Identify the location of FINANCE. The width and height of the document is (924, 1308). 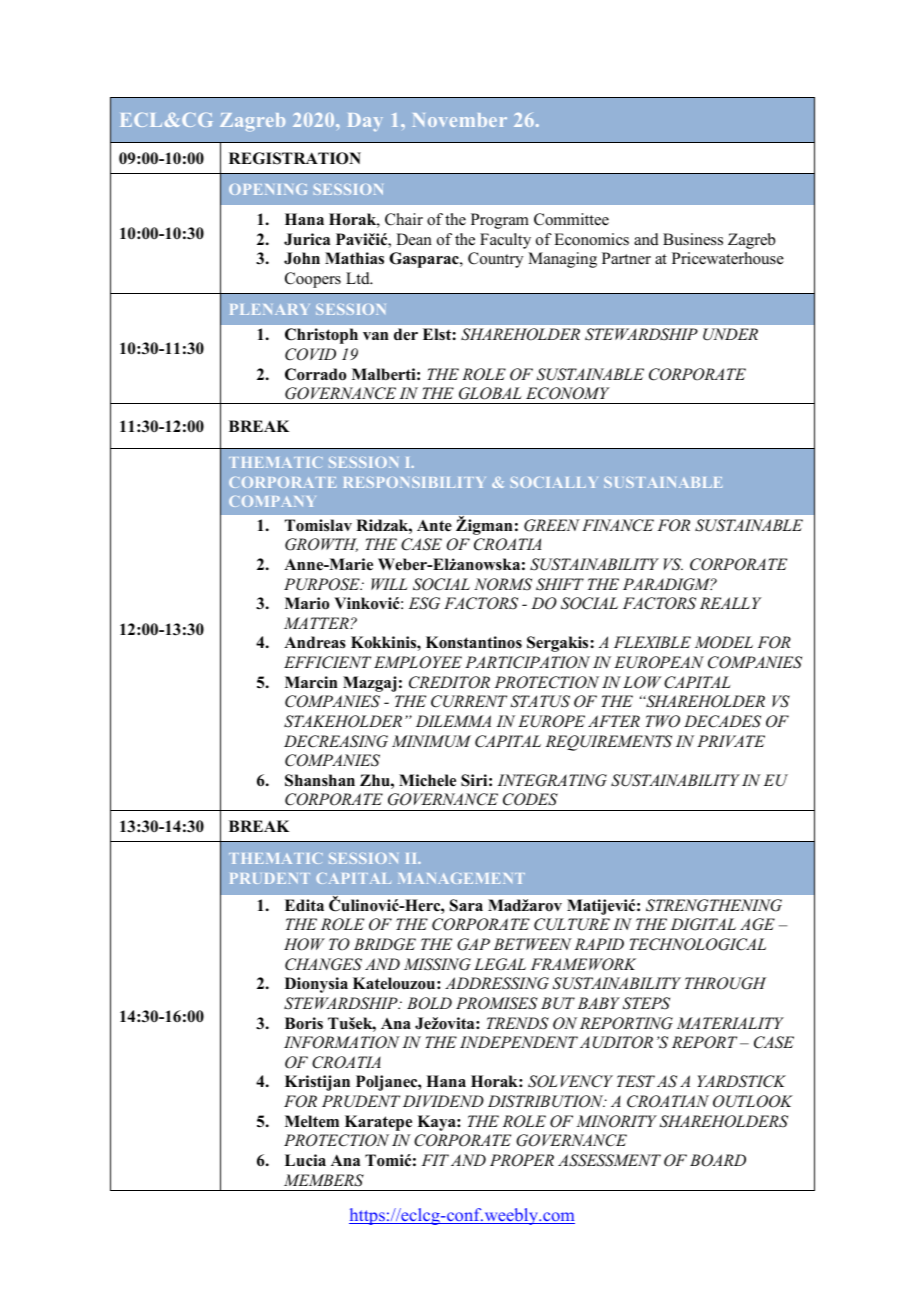
(618, 525).
